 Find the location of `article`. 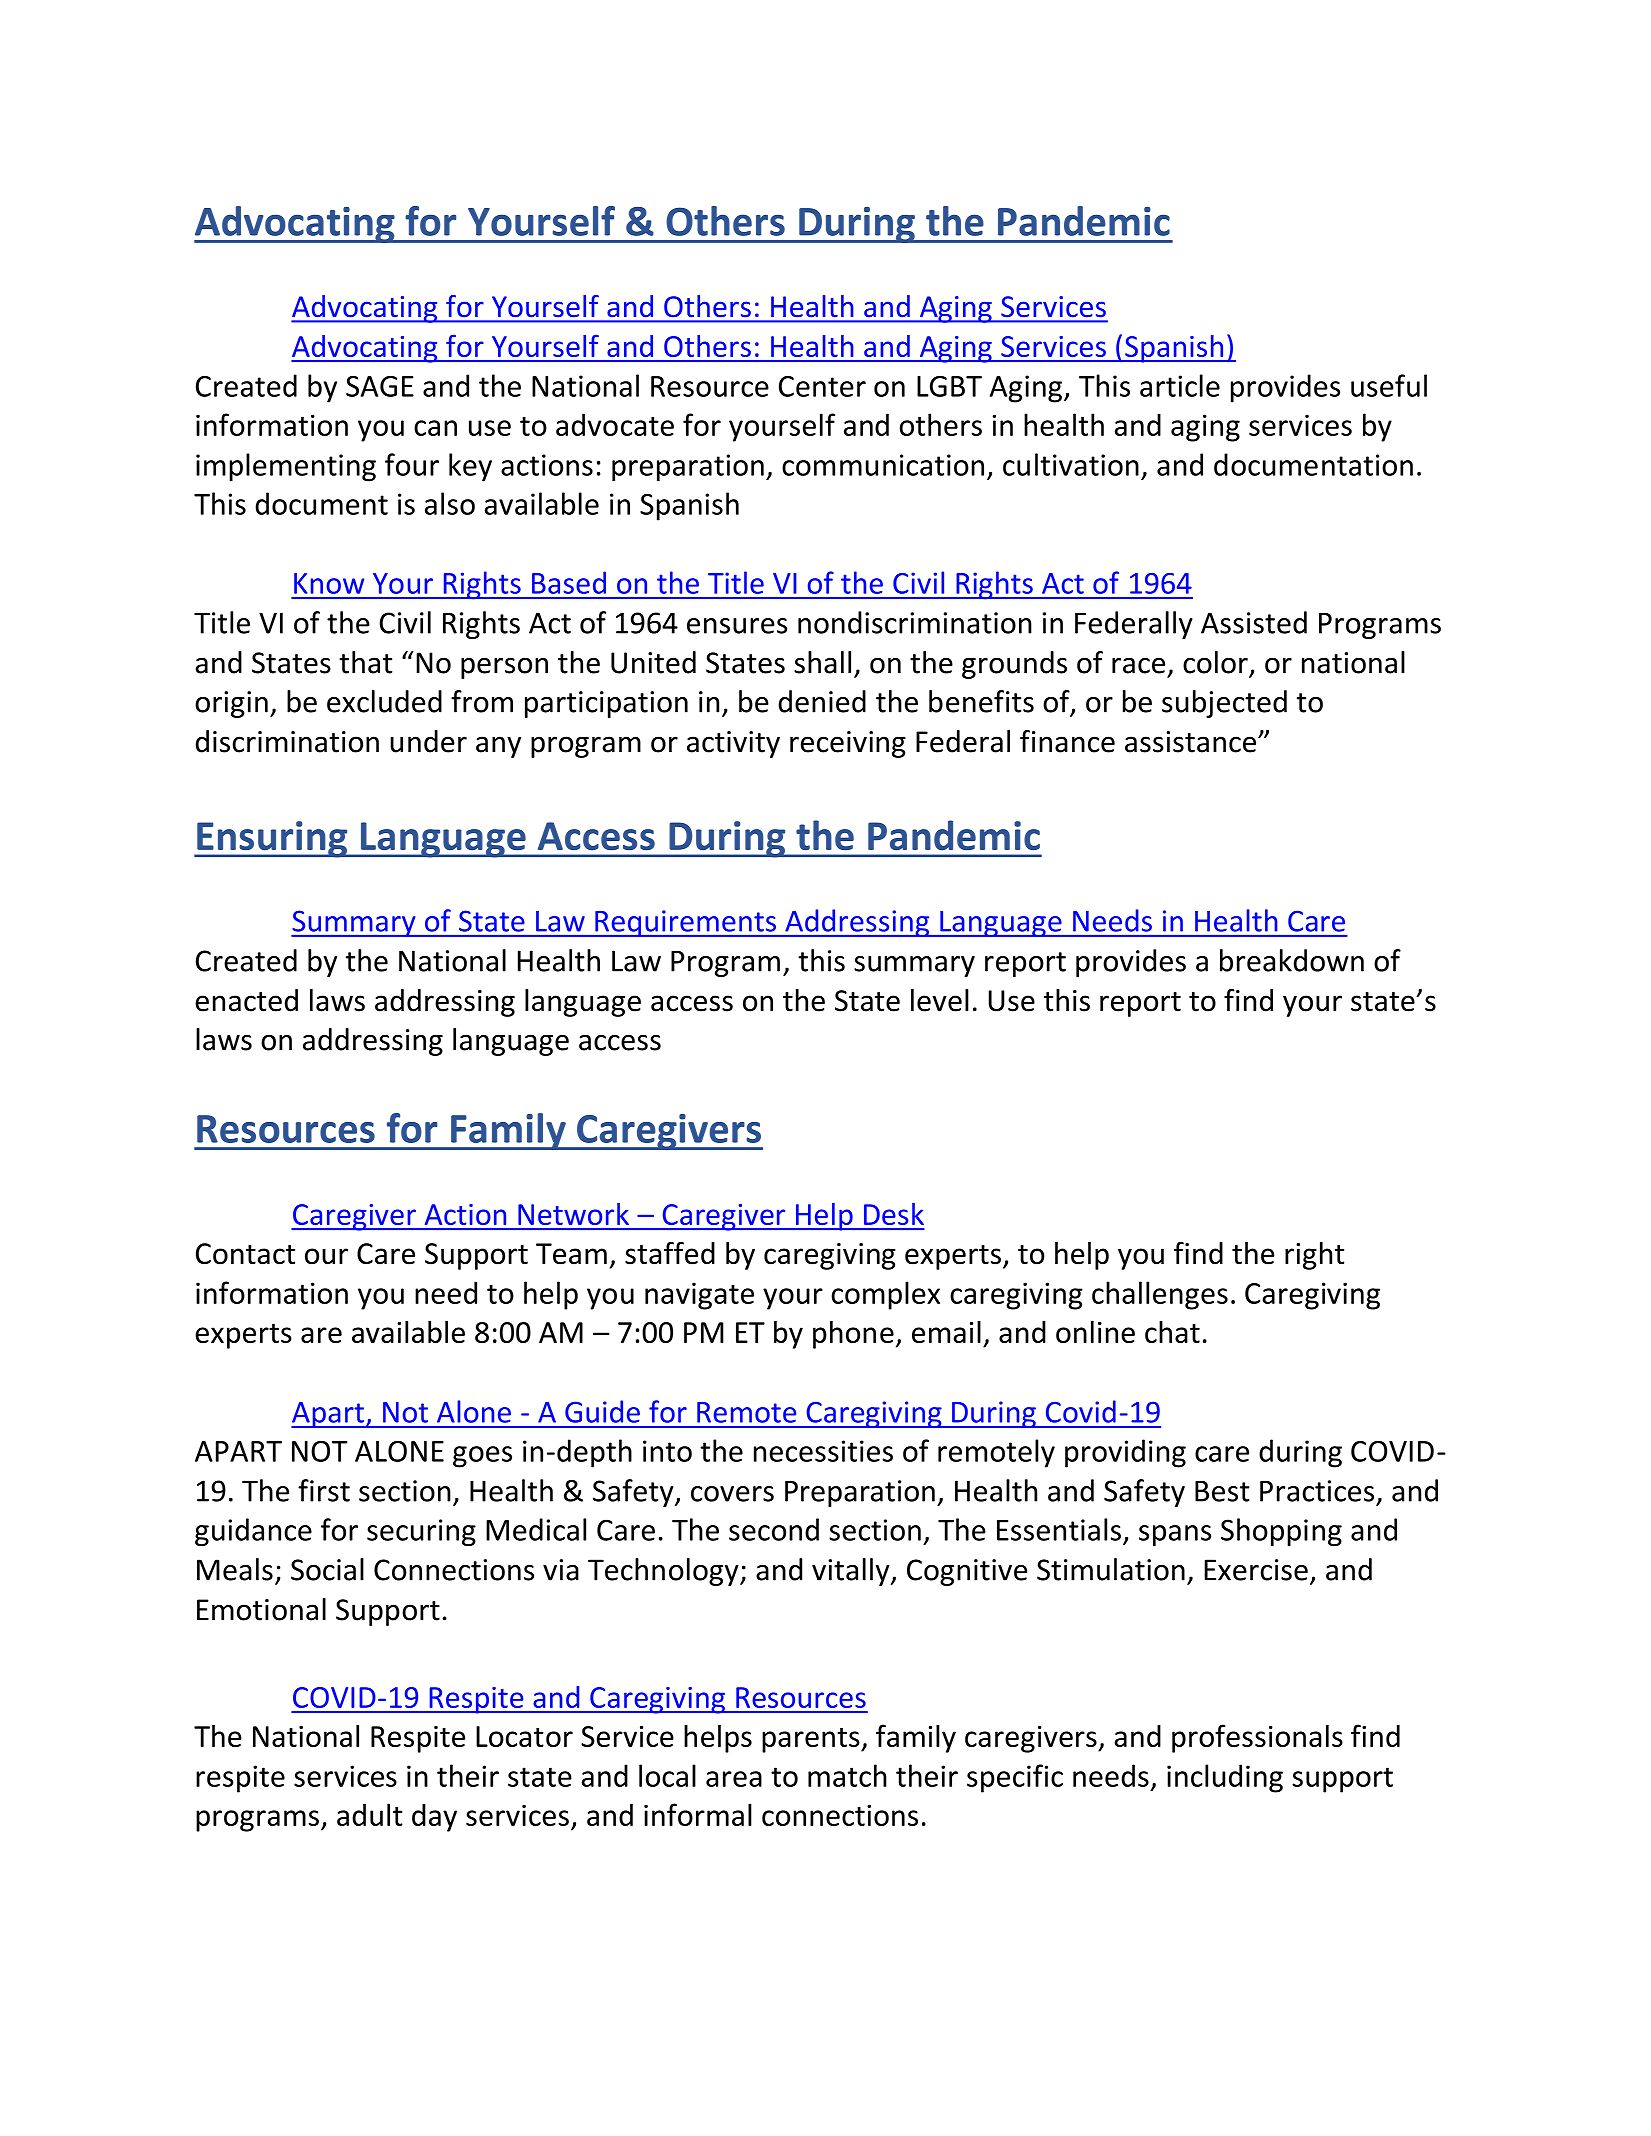

article is located at coordinates (1180, 385).
